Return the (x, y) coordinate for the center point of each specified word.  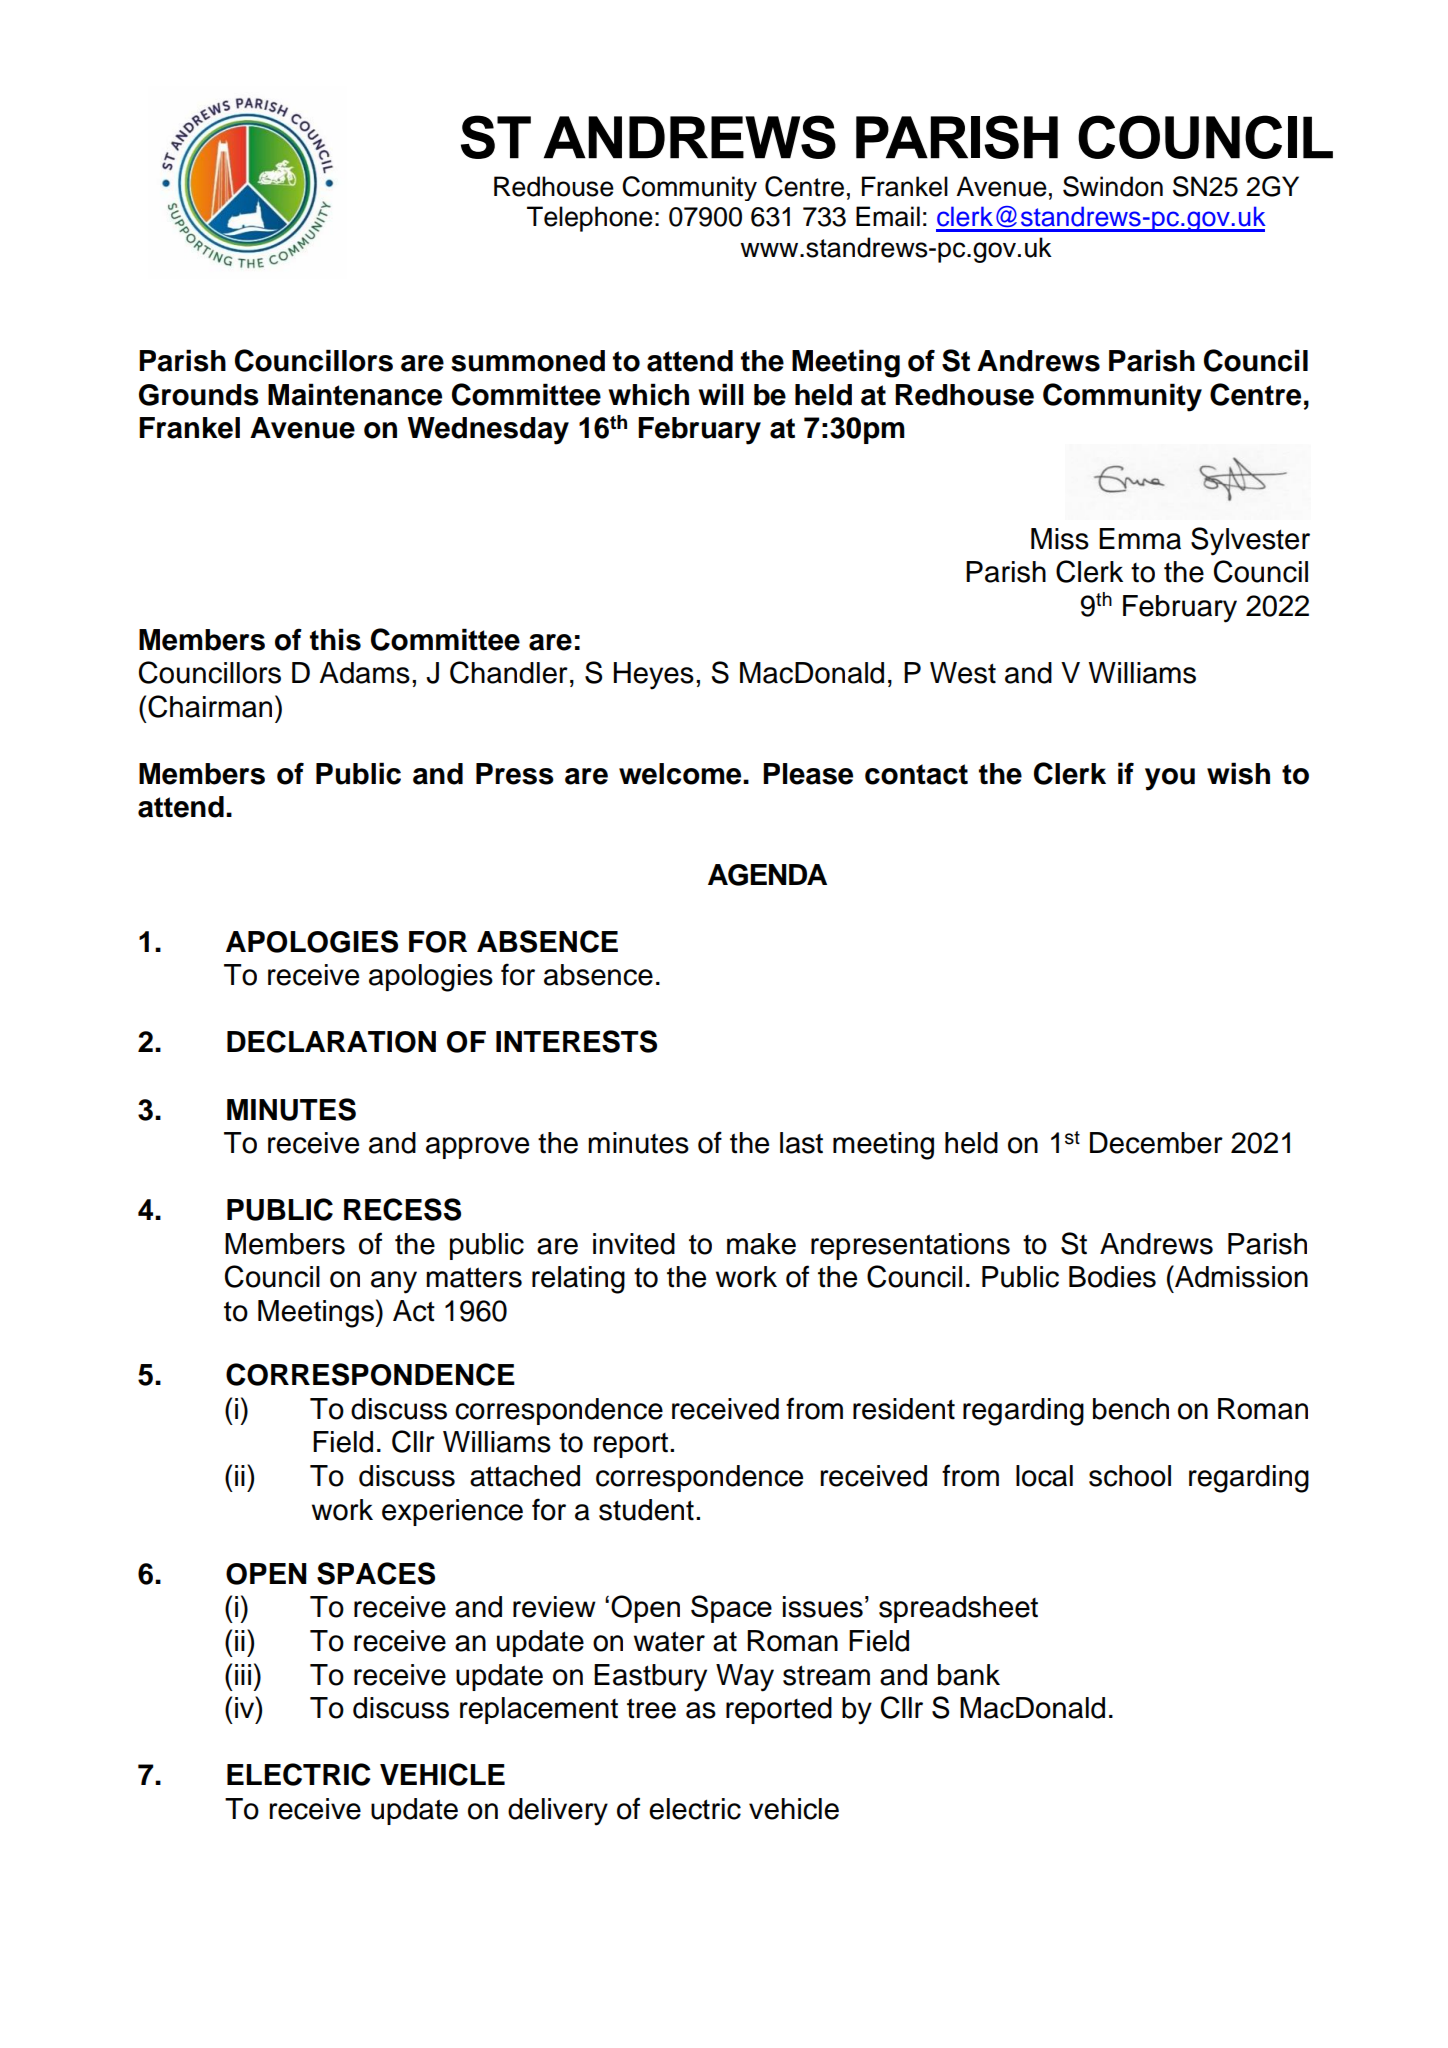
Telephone (590, 219)
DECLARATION (331, 1041)
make (761, 1244)
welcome (681, 774)
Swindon (1113, 186)
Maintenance (355, 394)
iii (243, 1674)
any (394, 1282)
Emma (1140, 539)
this (335, 639)
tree (651, 1708)
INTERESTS (576, 1041)
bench (1131, 1409)
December (1156, 1143)
